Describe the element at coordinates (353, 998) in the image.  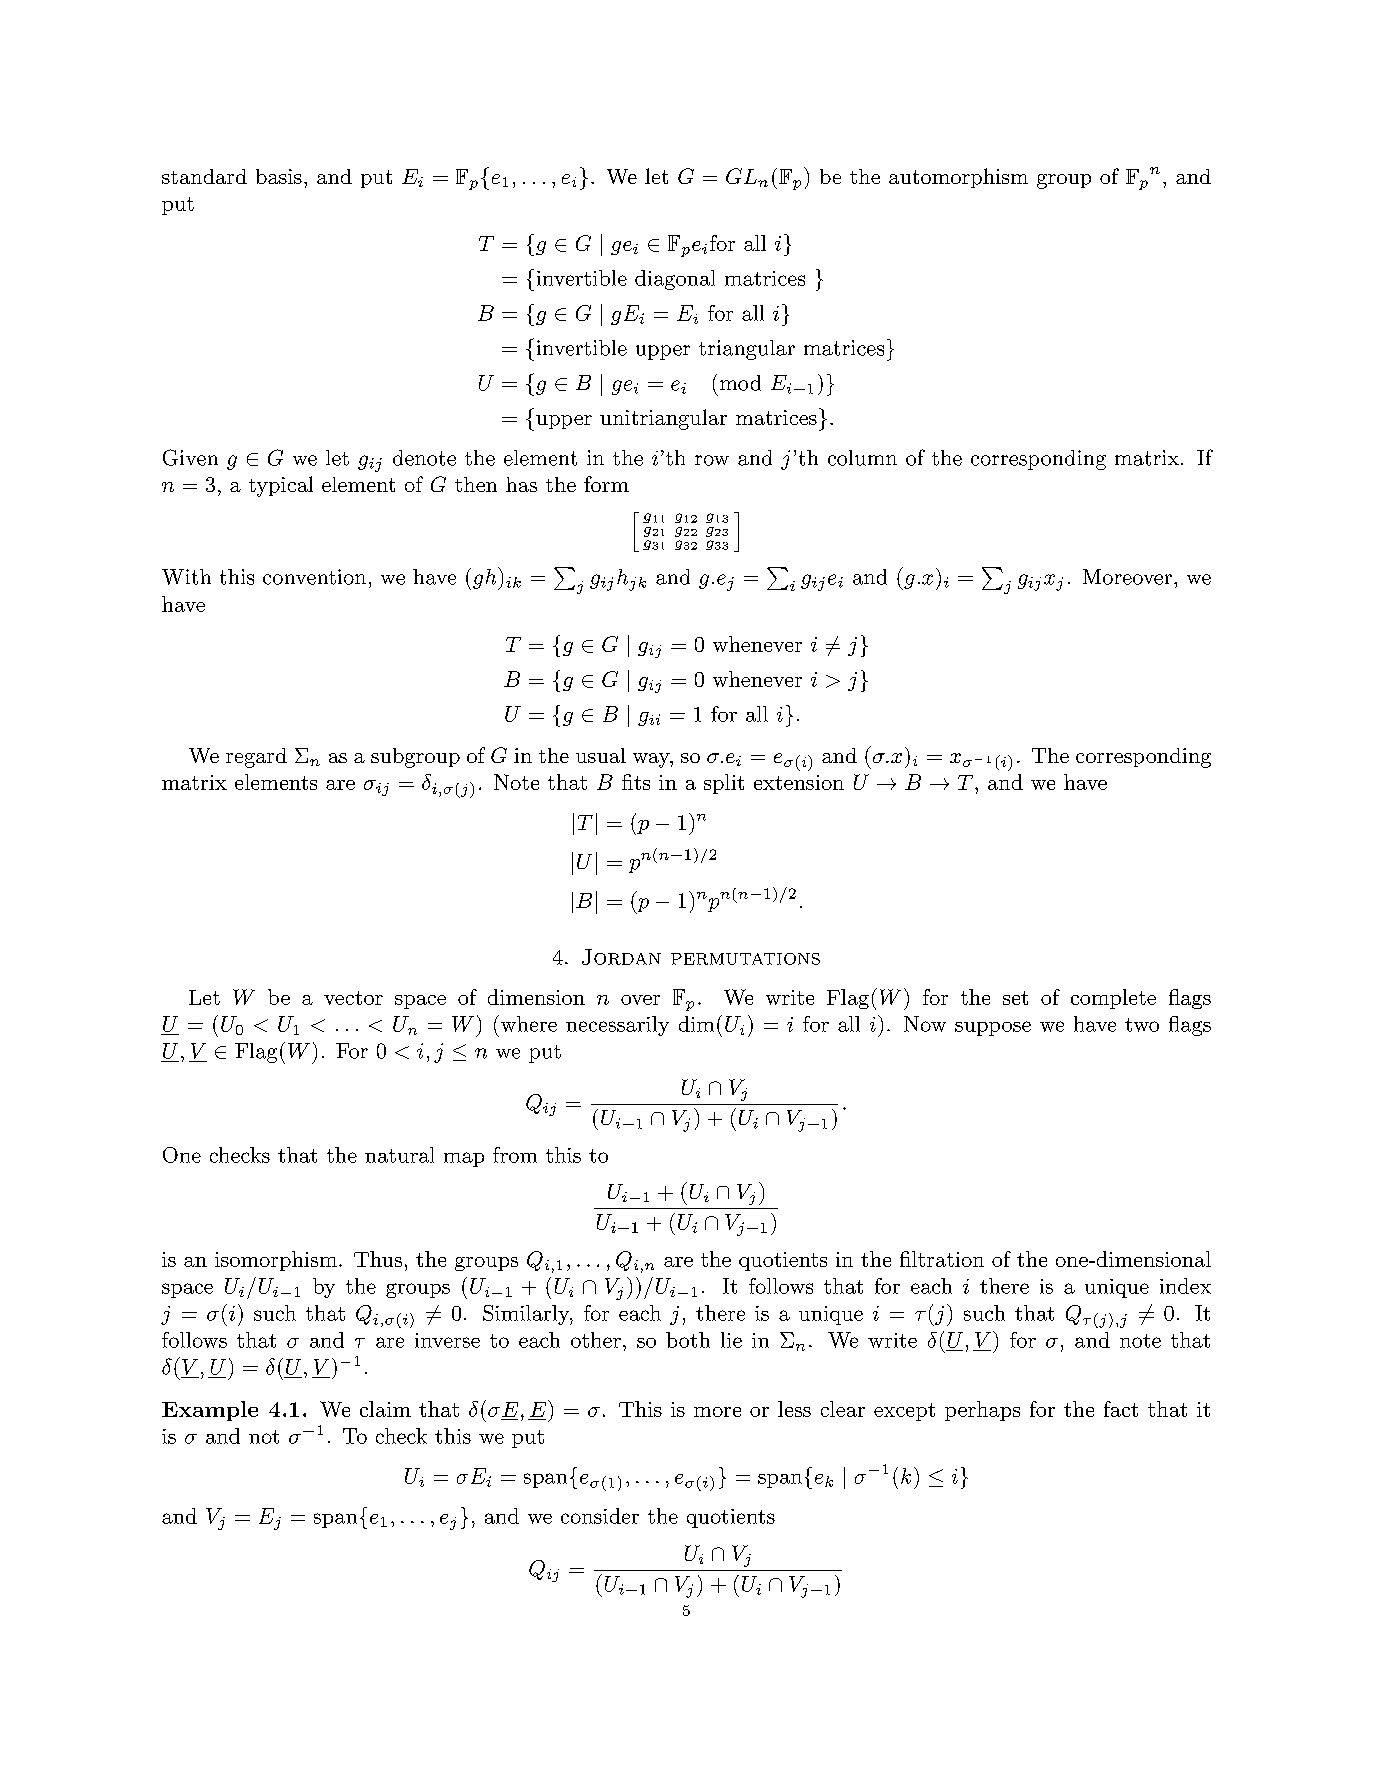
I see `vector` at that location.
